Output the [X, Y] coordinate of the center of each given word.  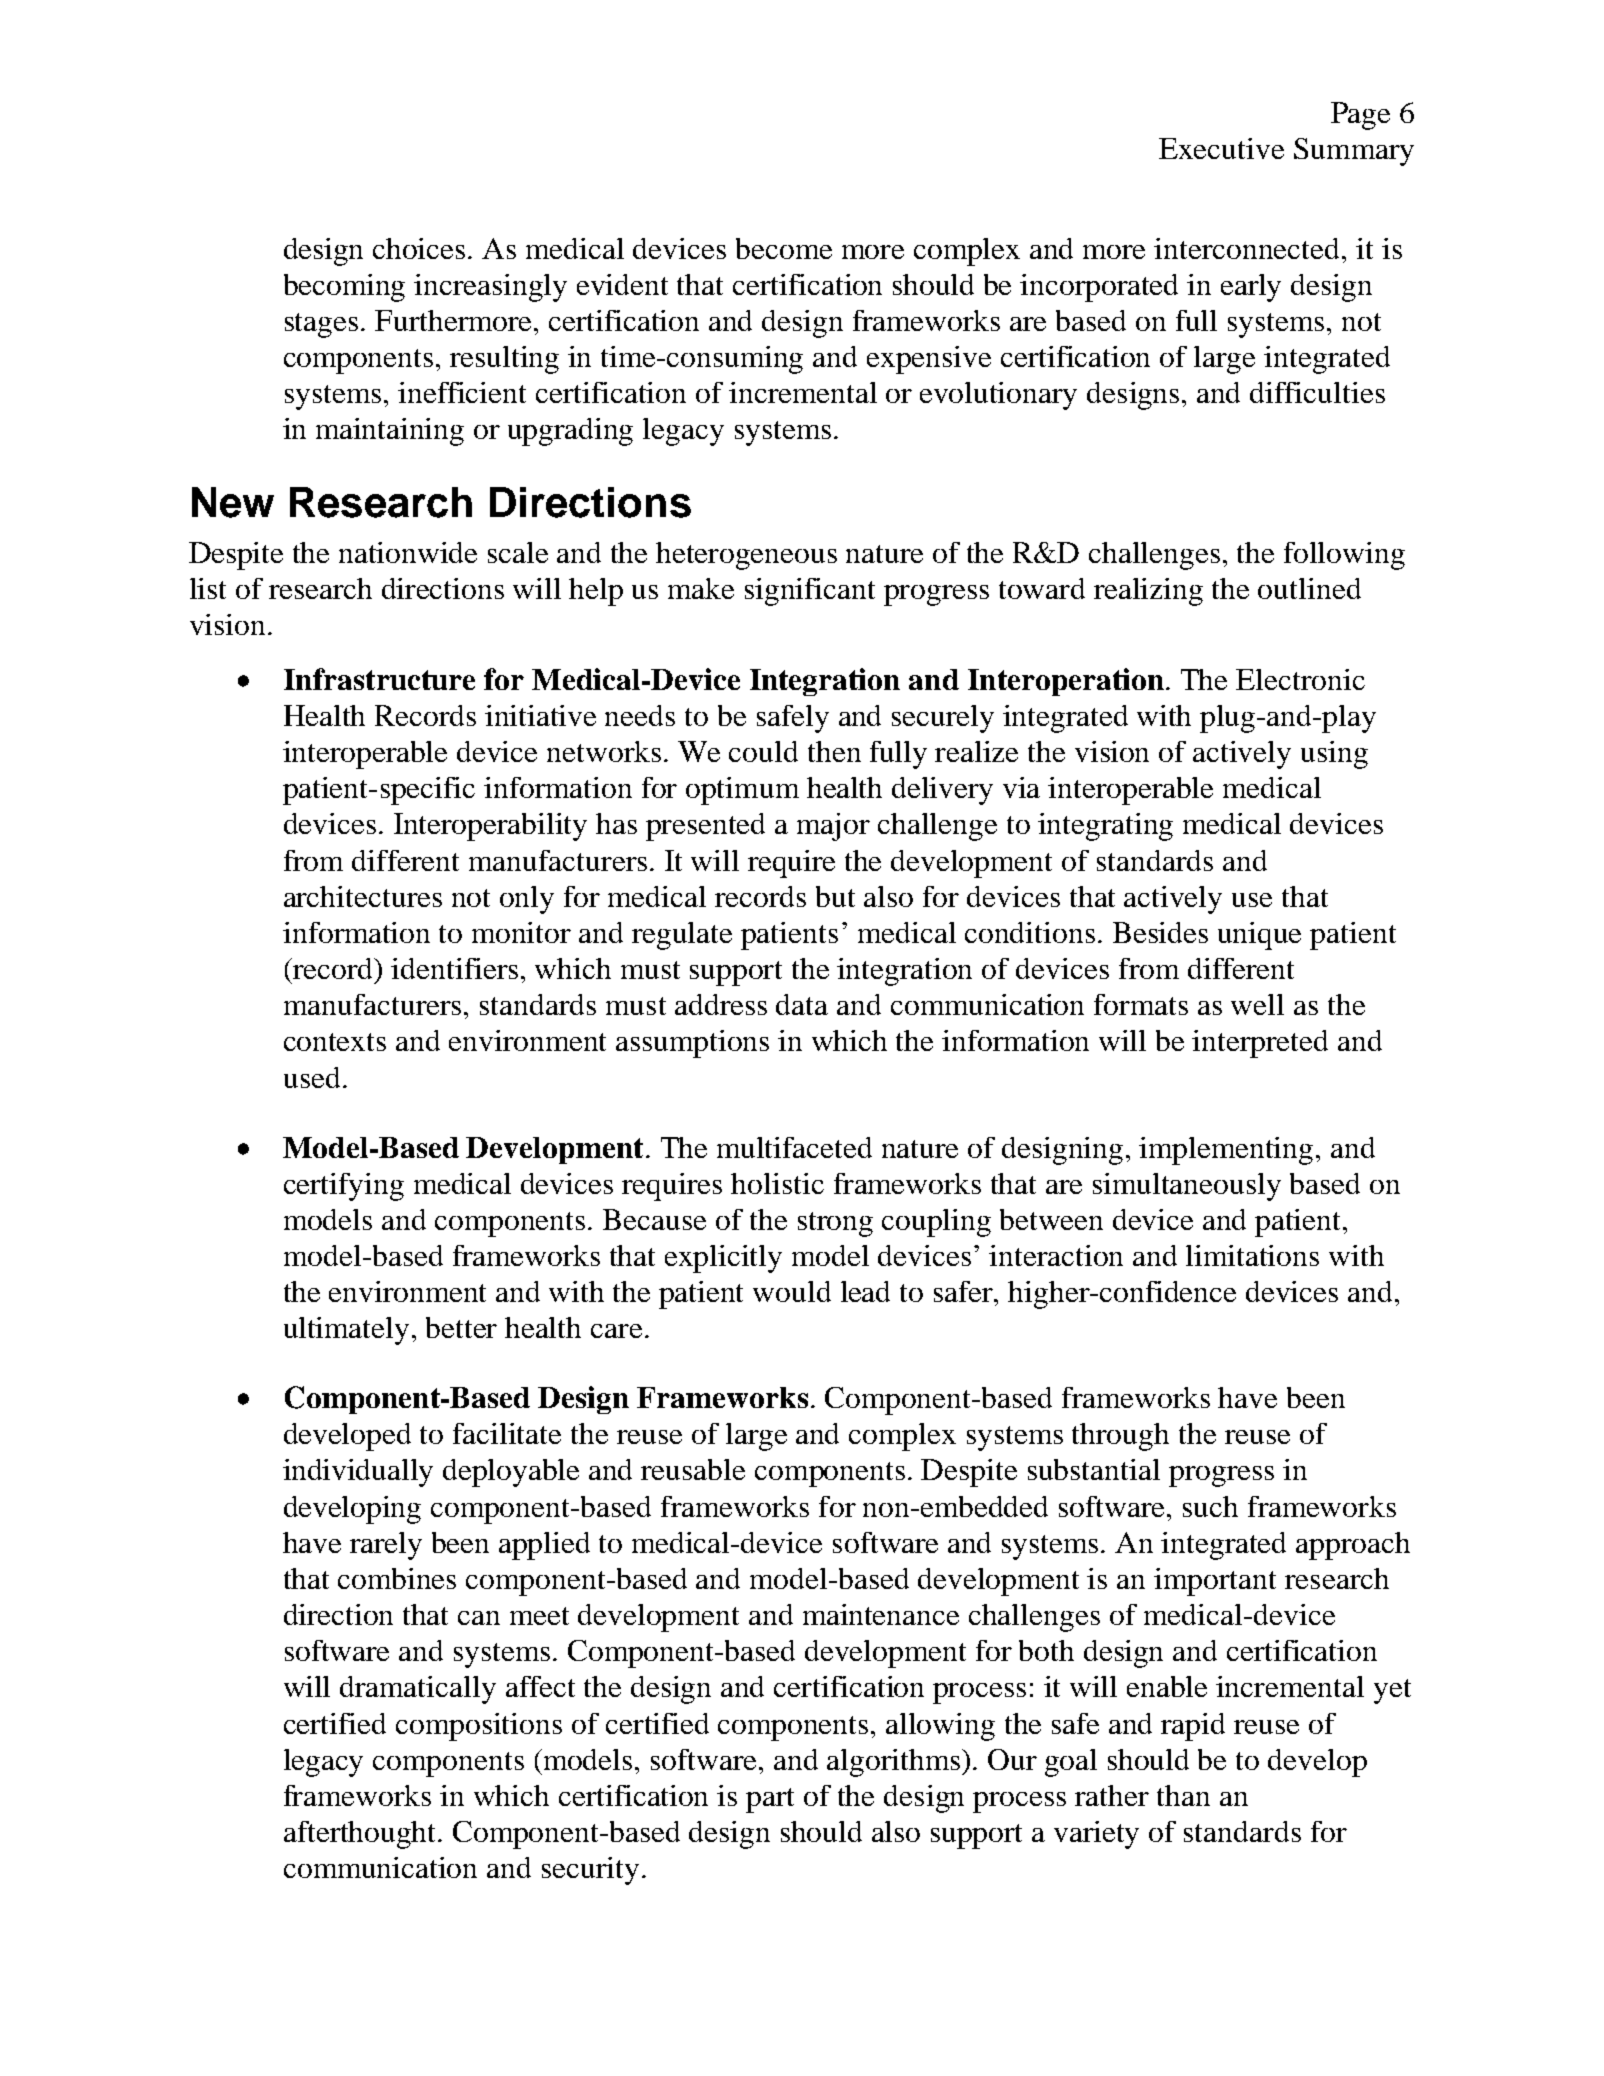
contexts [335, 1042]
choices [421, 248]
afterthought [361, 1835]
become [784, 248]
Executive [1221, 148]
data [802, 1004]
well [1257, 1004]
